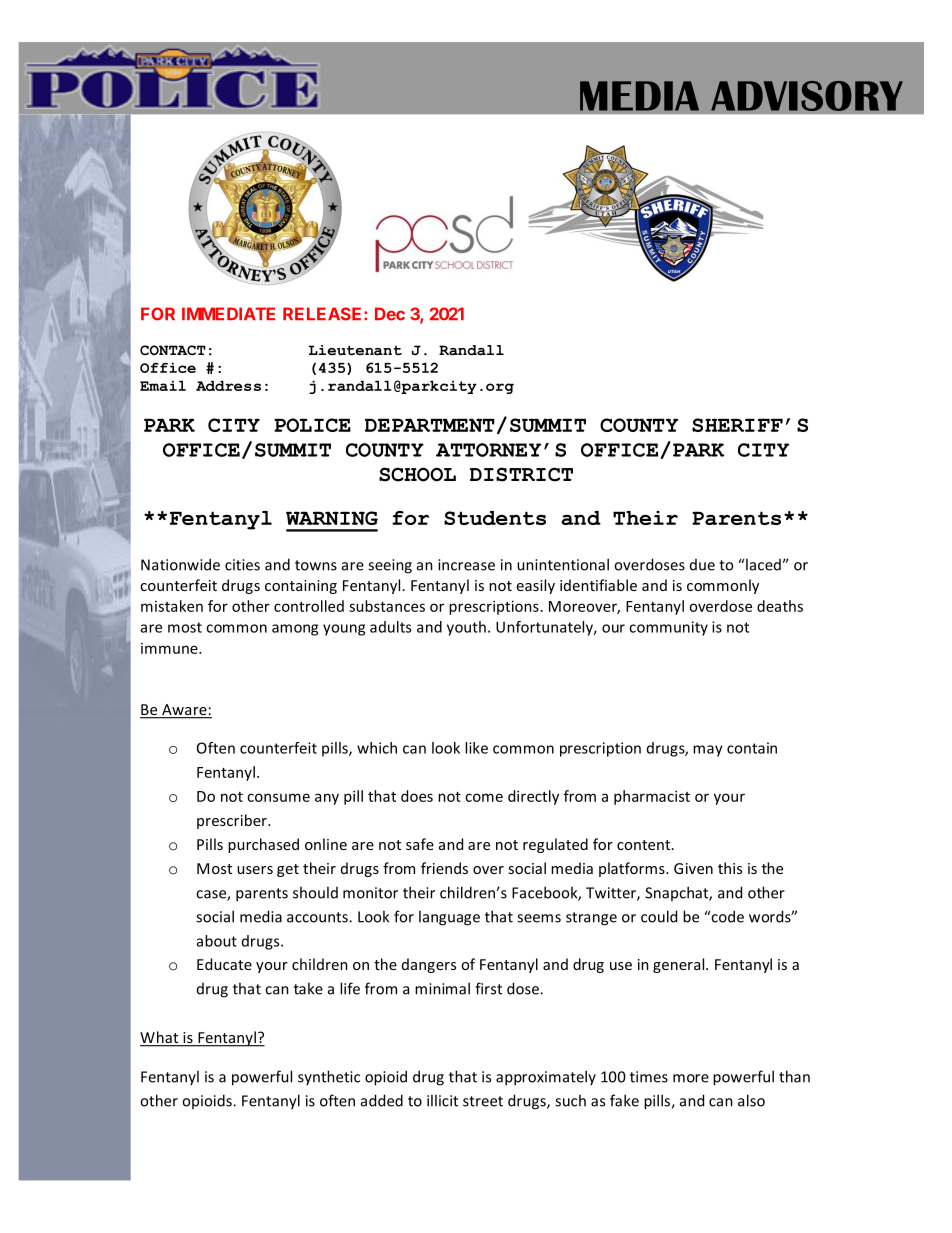 The width and height of the page is (952, 1233). Describe the element at coordinates (160, 1038) in the page. I see `What` at that location.
